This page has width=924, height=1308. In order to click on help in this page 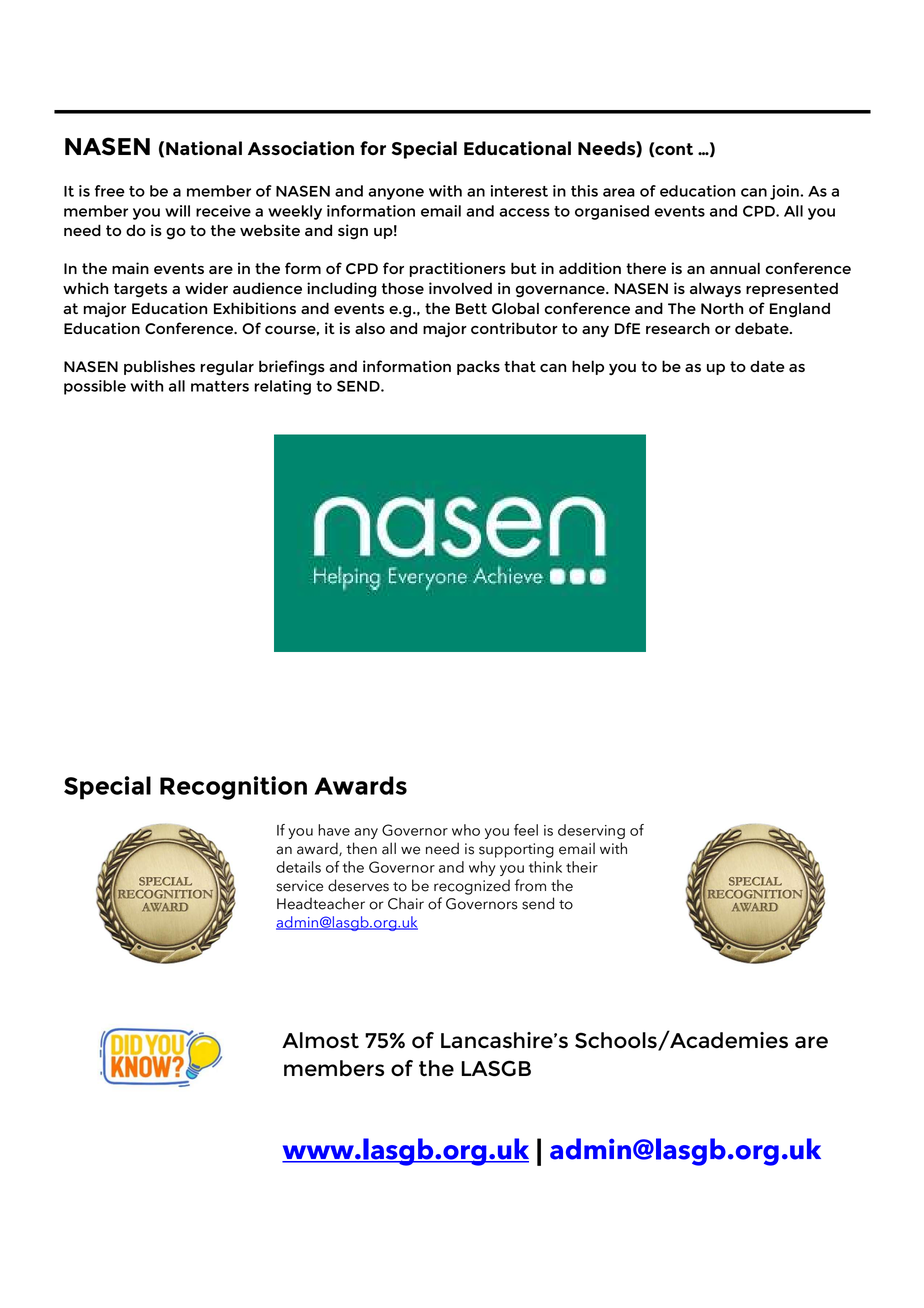, I will do `click(588, 367)`.
